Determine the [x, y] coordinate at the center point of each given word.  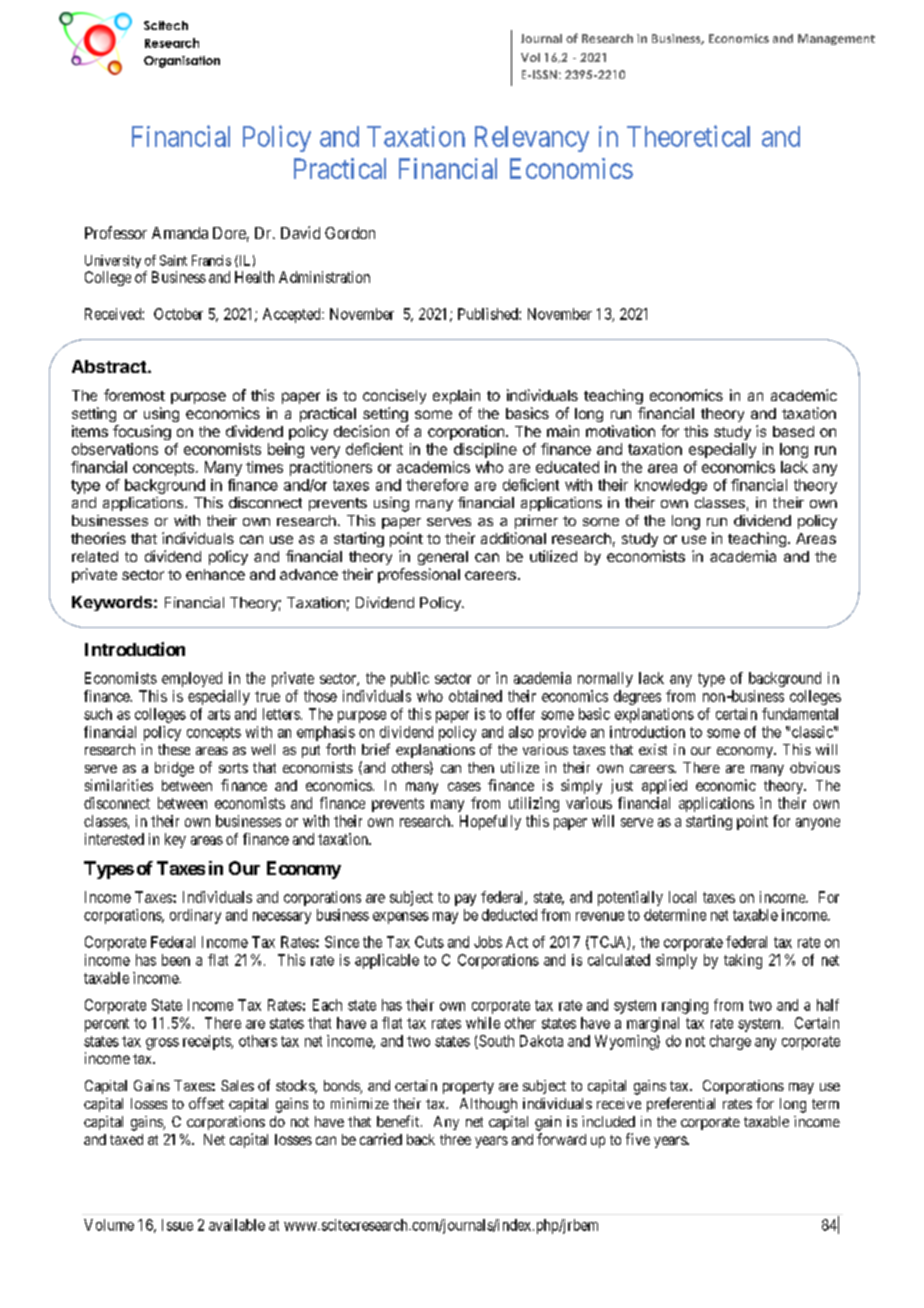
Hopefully [490, 822]
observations [115, 449]
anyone [818, 824]
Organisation [182, 62]
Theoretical [688, 136]
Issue [177, 1225]
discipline [485, 450]
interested [114, 839]
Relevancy [532, 139]
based [793, 431]
